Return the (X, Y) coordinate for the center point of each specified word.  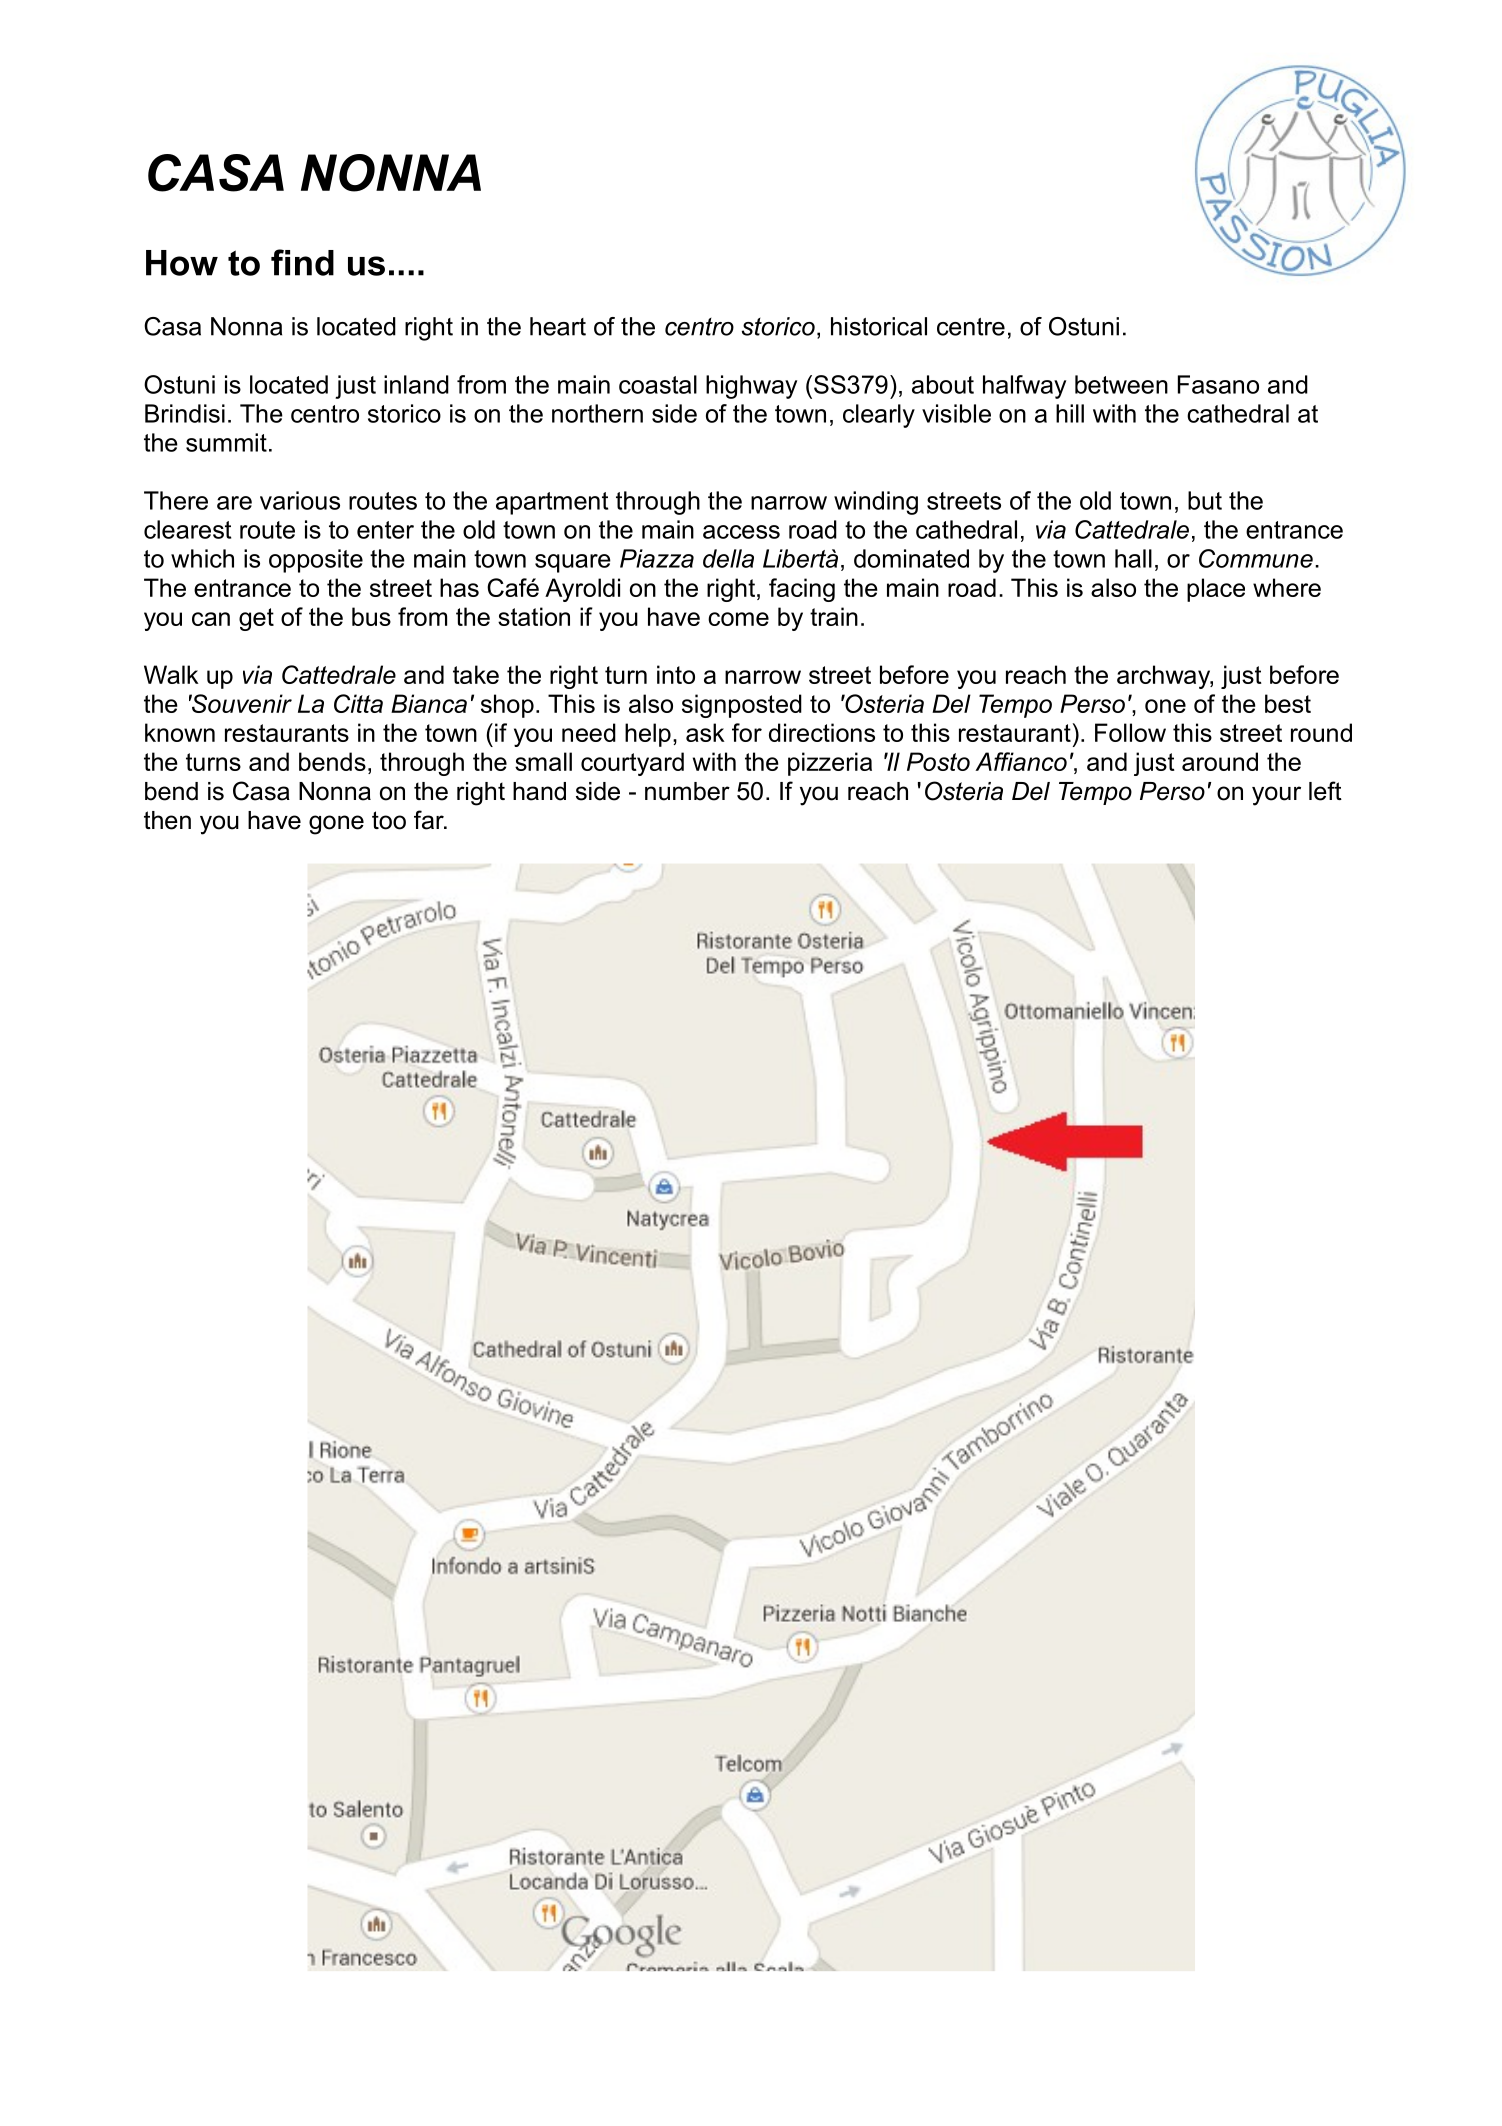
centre (971, 327)
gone (336, 825)
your (1276, 796)
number (687, 791)
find (302, 262)
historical (879, 326)
